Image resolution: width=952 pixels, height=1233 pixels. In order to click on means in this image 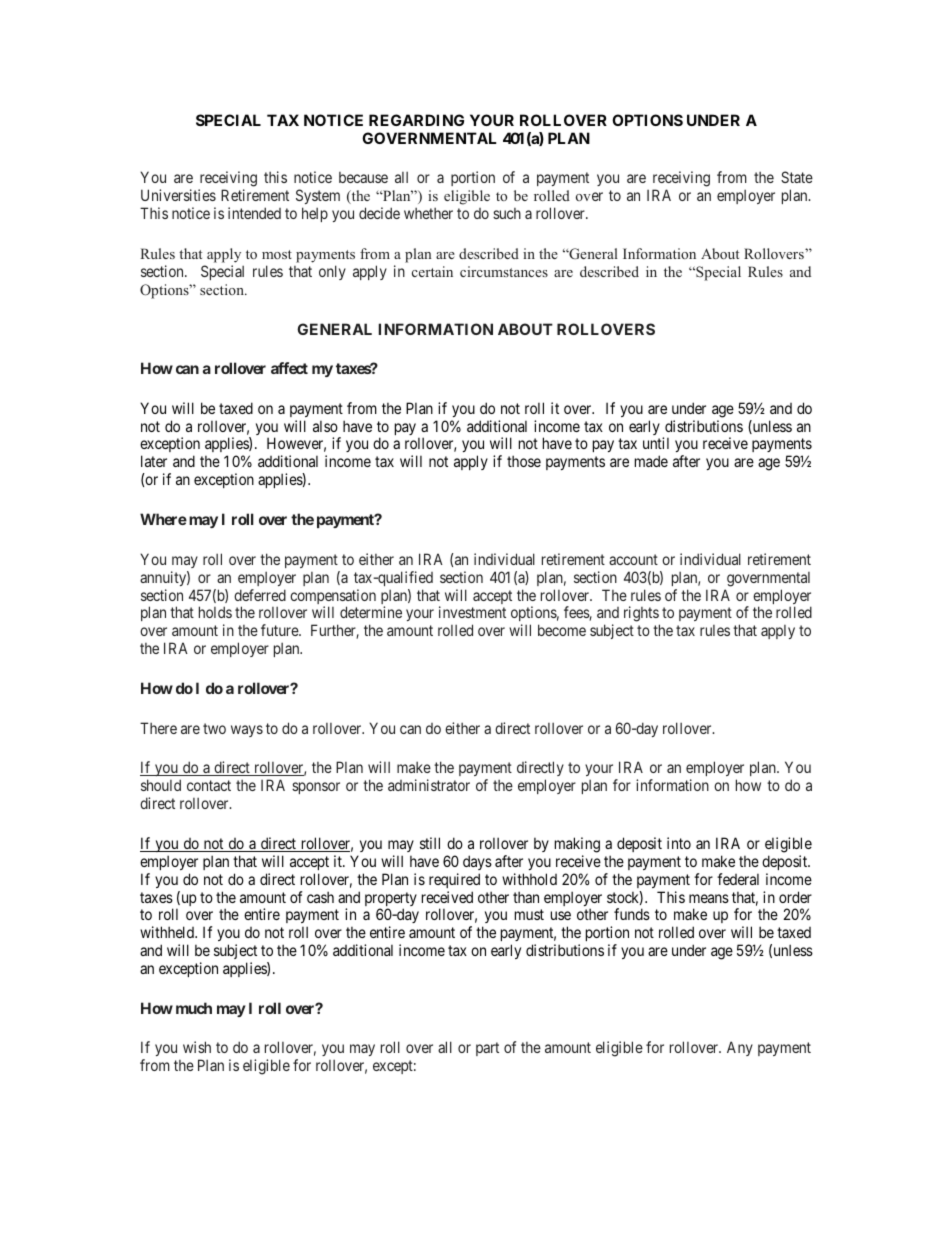, I will do `click(709, 898)`.
